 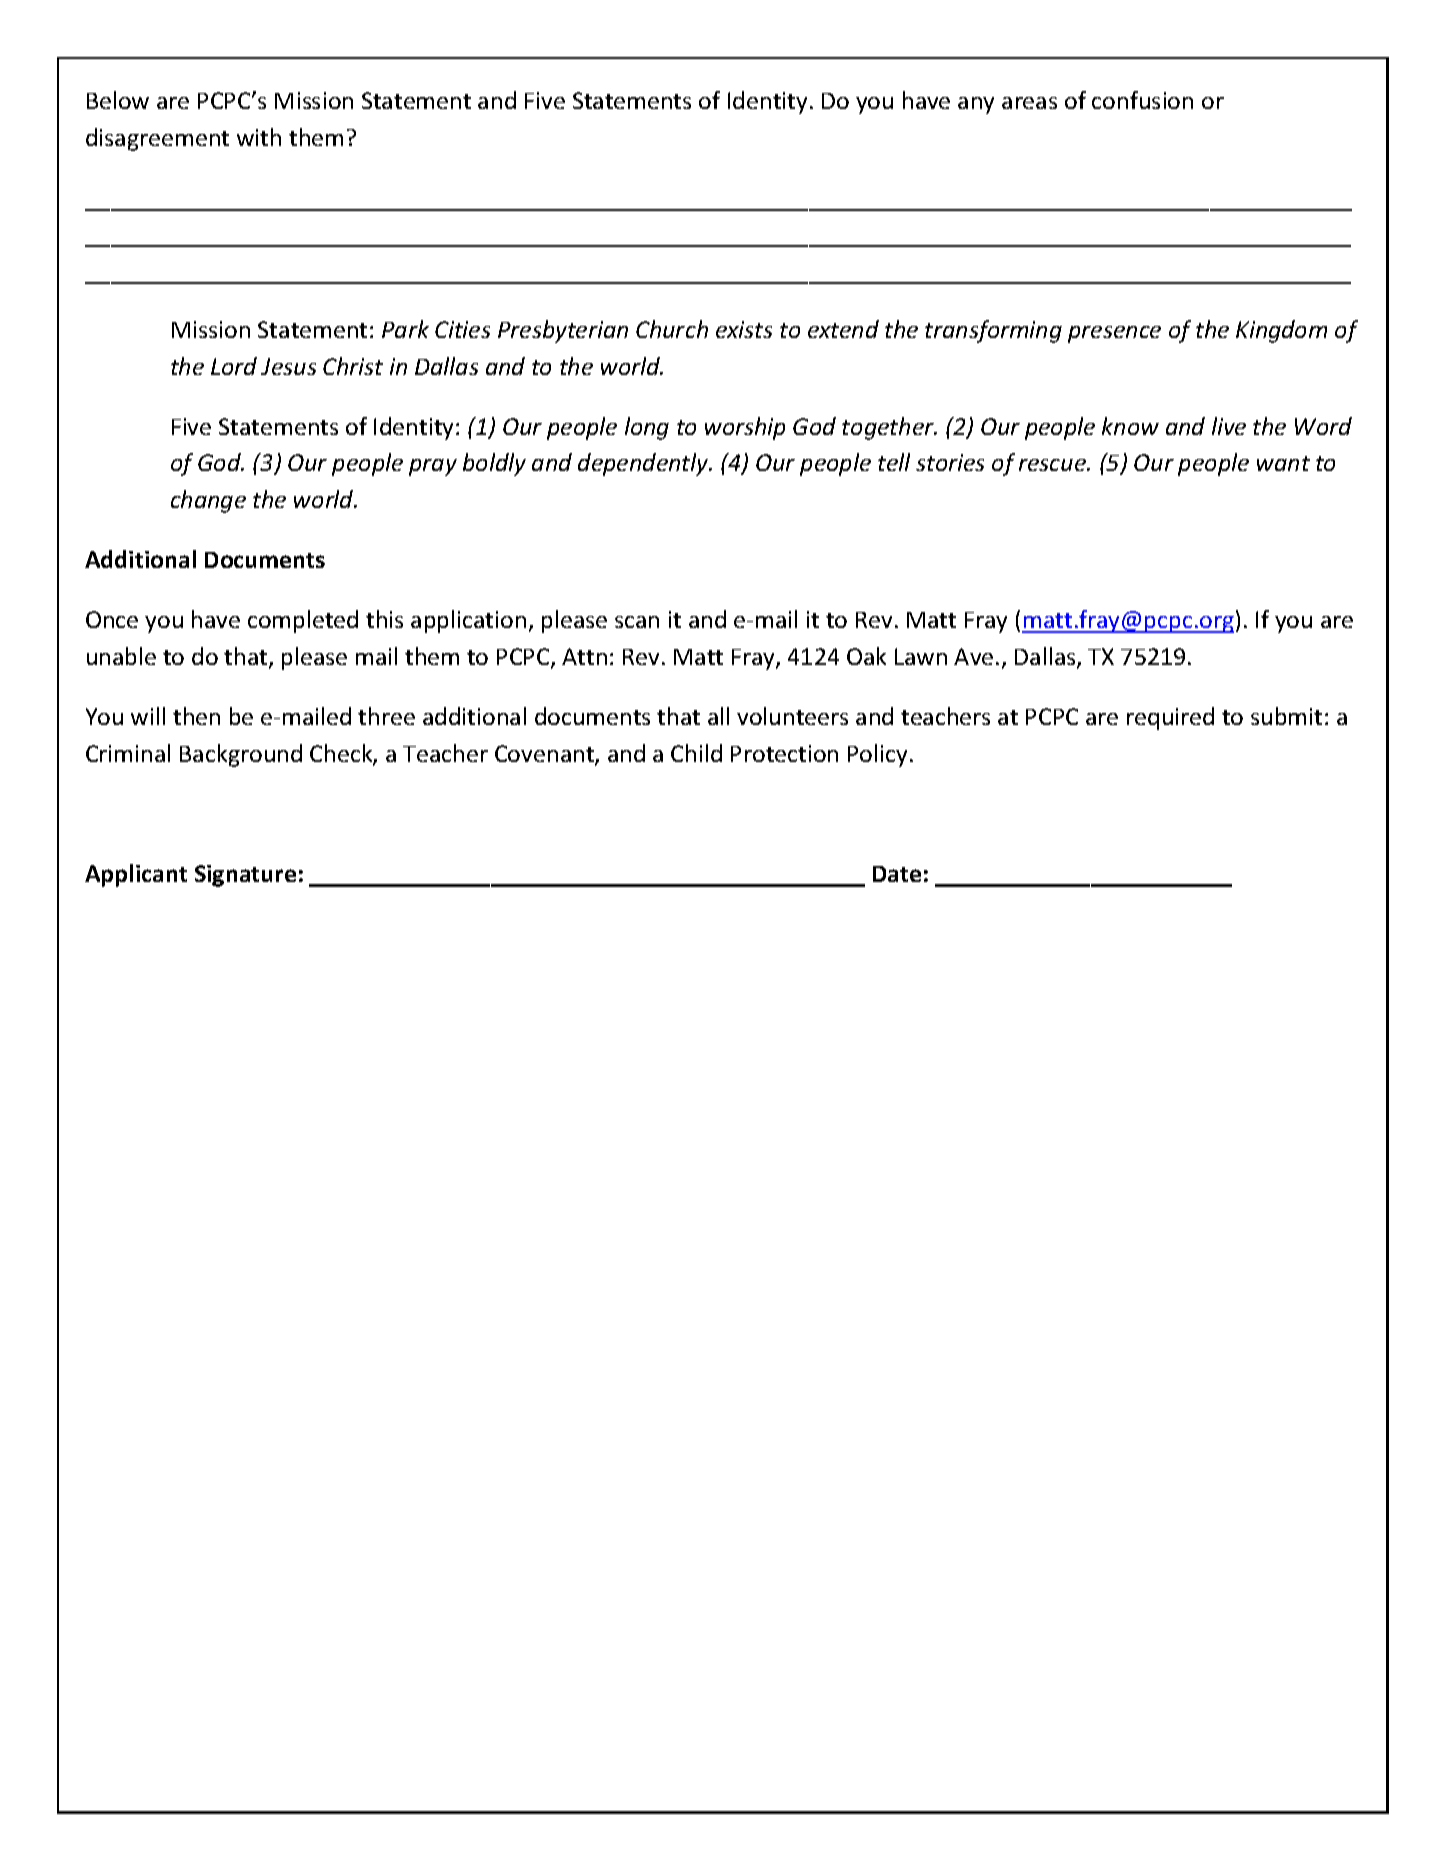 I want to click on Date, so click(x=897, y=874).
